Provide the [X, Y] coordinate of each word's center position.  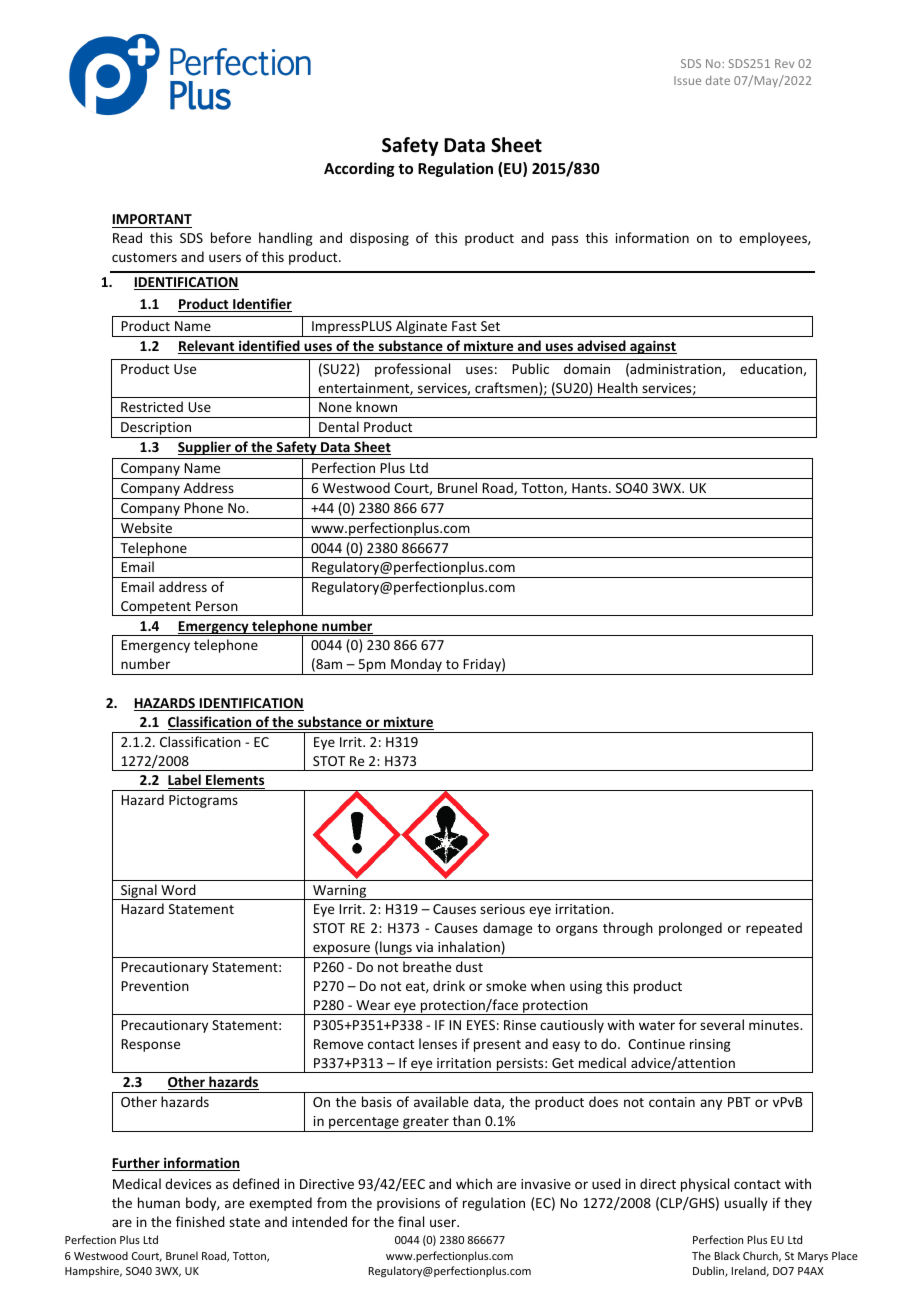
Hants [591, 488]
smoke [506, 985]
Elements [234, 781]
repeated [774, 929]
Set [490, 326]
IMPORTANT [152, 219]
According [359, 169]
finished [200, 1221]
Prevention [155, 986]
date [718, 80]
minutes [775, 1025]
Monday [416, 666]
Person [217, 606]
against [652, 347]
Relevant [207, 347]
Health [618, 387]
